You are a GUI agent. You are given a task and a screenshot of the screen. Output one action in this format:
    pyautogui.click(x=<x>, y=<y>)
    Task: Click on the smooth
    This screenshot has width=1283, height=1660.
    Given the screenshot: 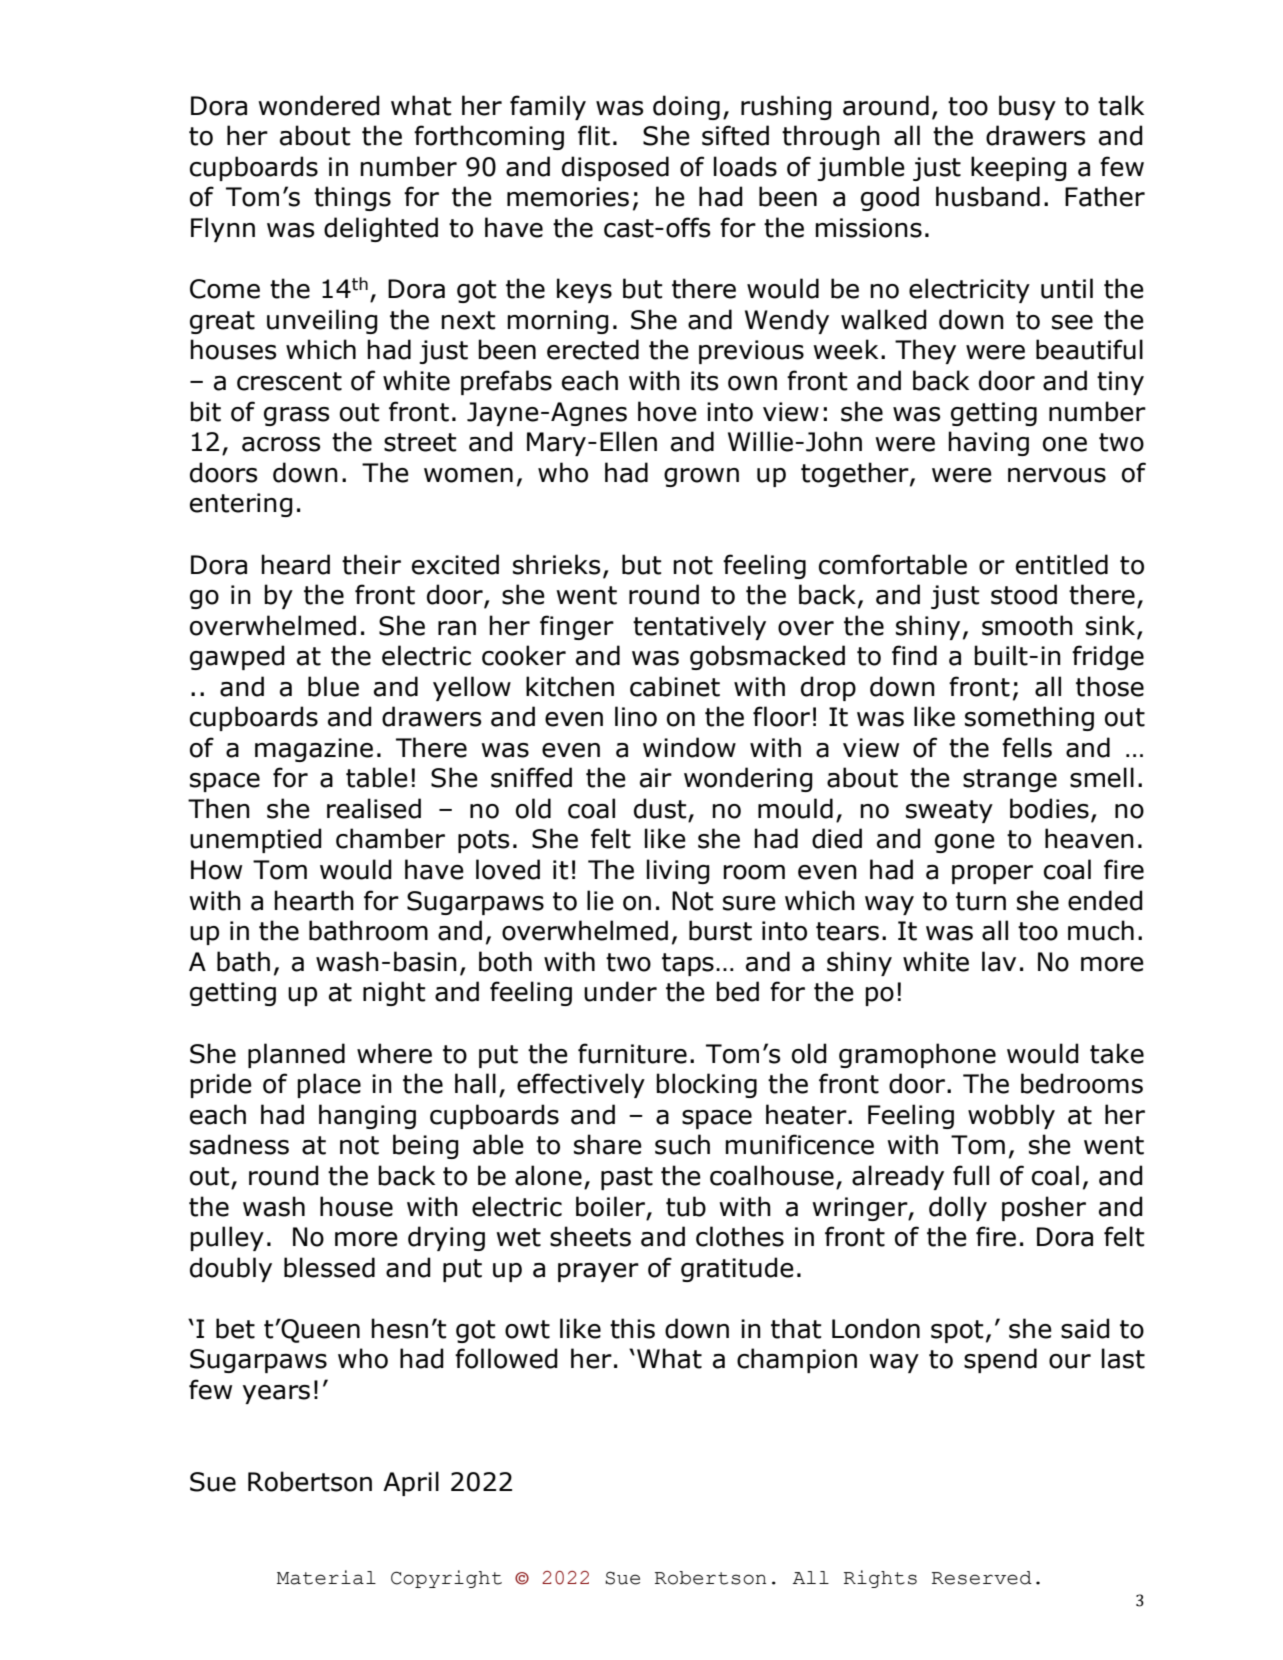 What is the action you would take?
    pyautogui.click(x=1027, y=625)
